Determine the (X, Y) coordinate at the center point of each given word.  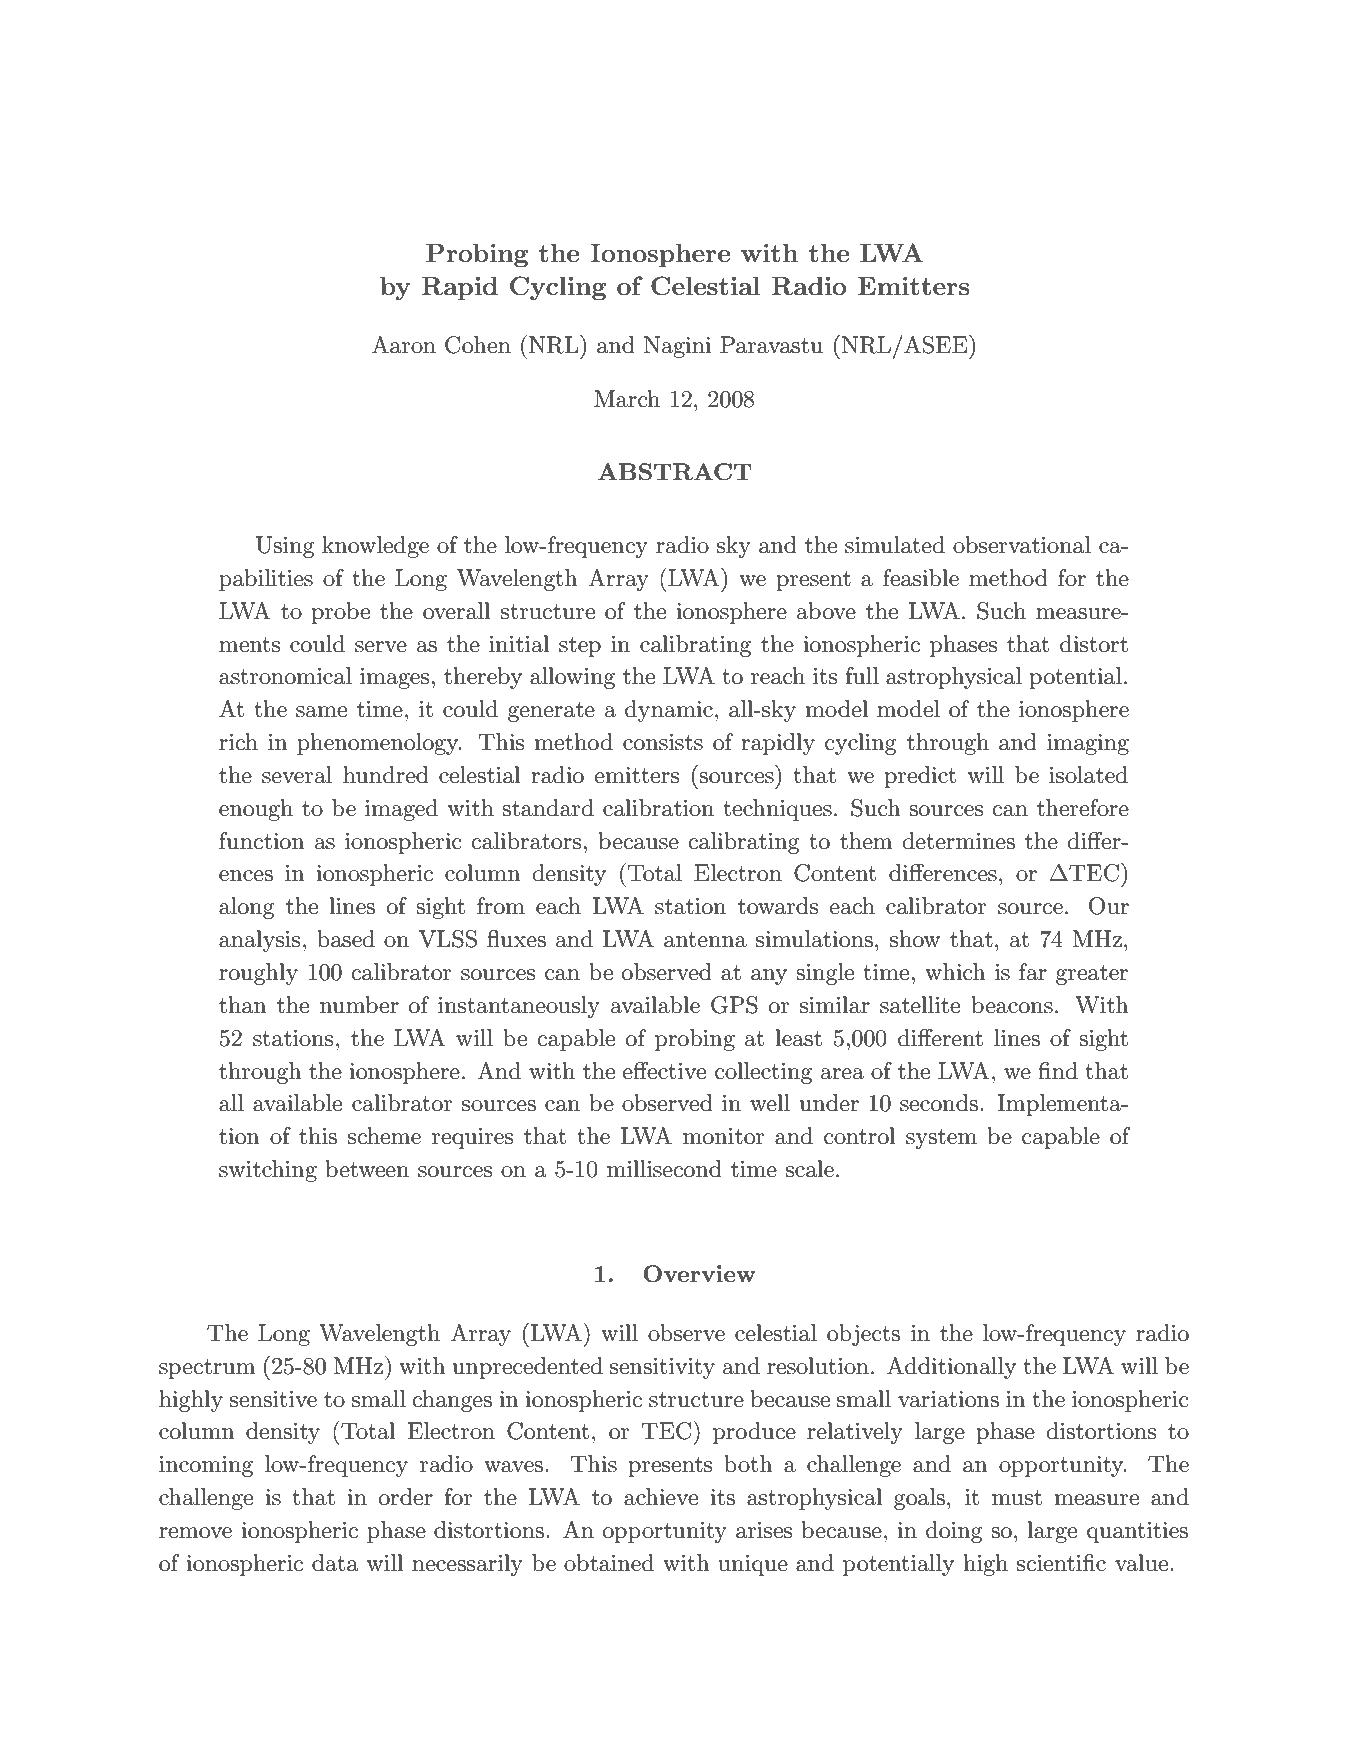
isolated (1088, 775)
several (297, 775)
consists (663, 742)
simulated (895, 545)
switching (268, 1171)
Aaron (404, 345)
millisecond (664, 1169)
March (627, 399)
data (335, 1563)
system (941, 1139)
